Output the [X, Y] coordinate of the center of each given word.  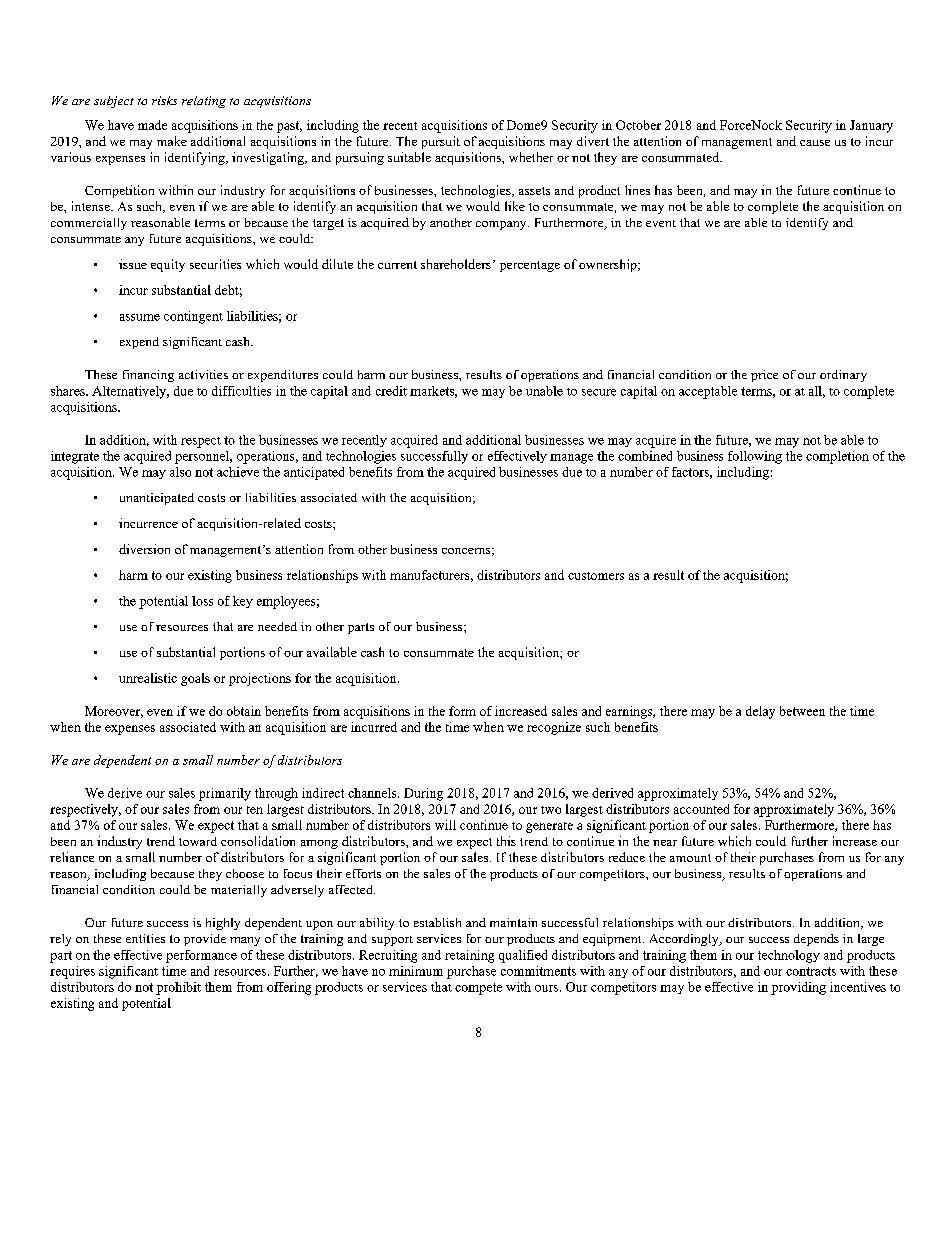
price [764, 376]
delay [760, 712]
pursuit [441, 142]
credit [391, 391]
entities [145, 938]
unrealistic [148, 678]
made [152, 125]
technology [789, 956]
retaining [469, 956]
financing [148, 376]
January [871, 126]
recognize [554, 728]
